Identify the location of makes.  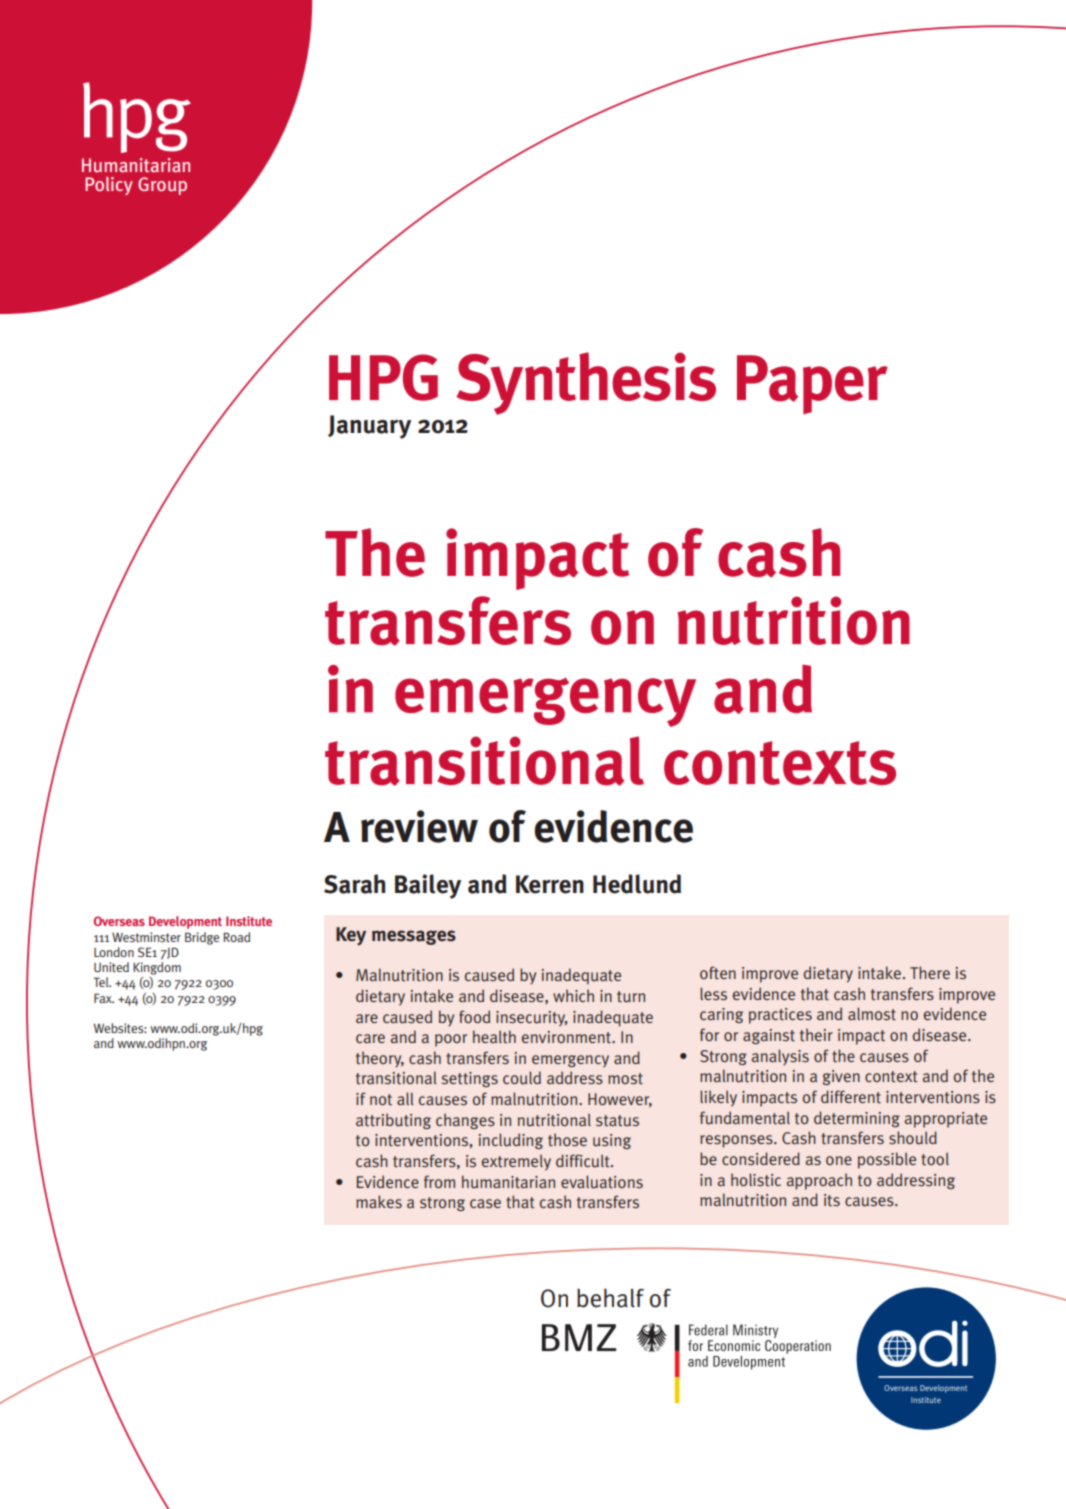
(379, 1201).
